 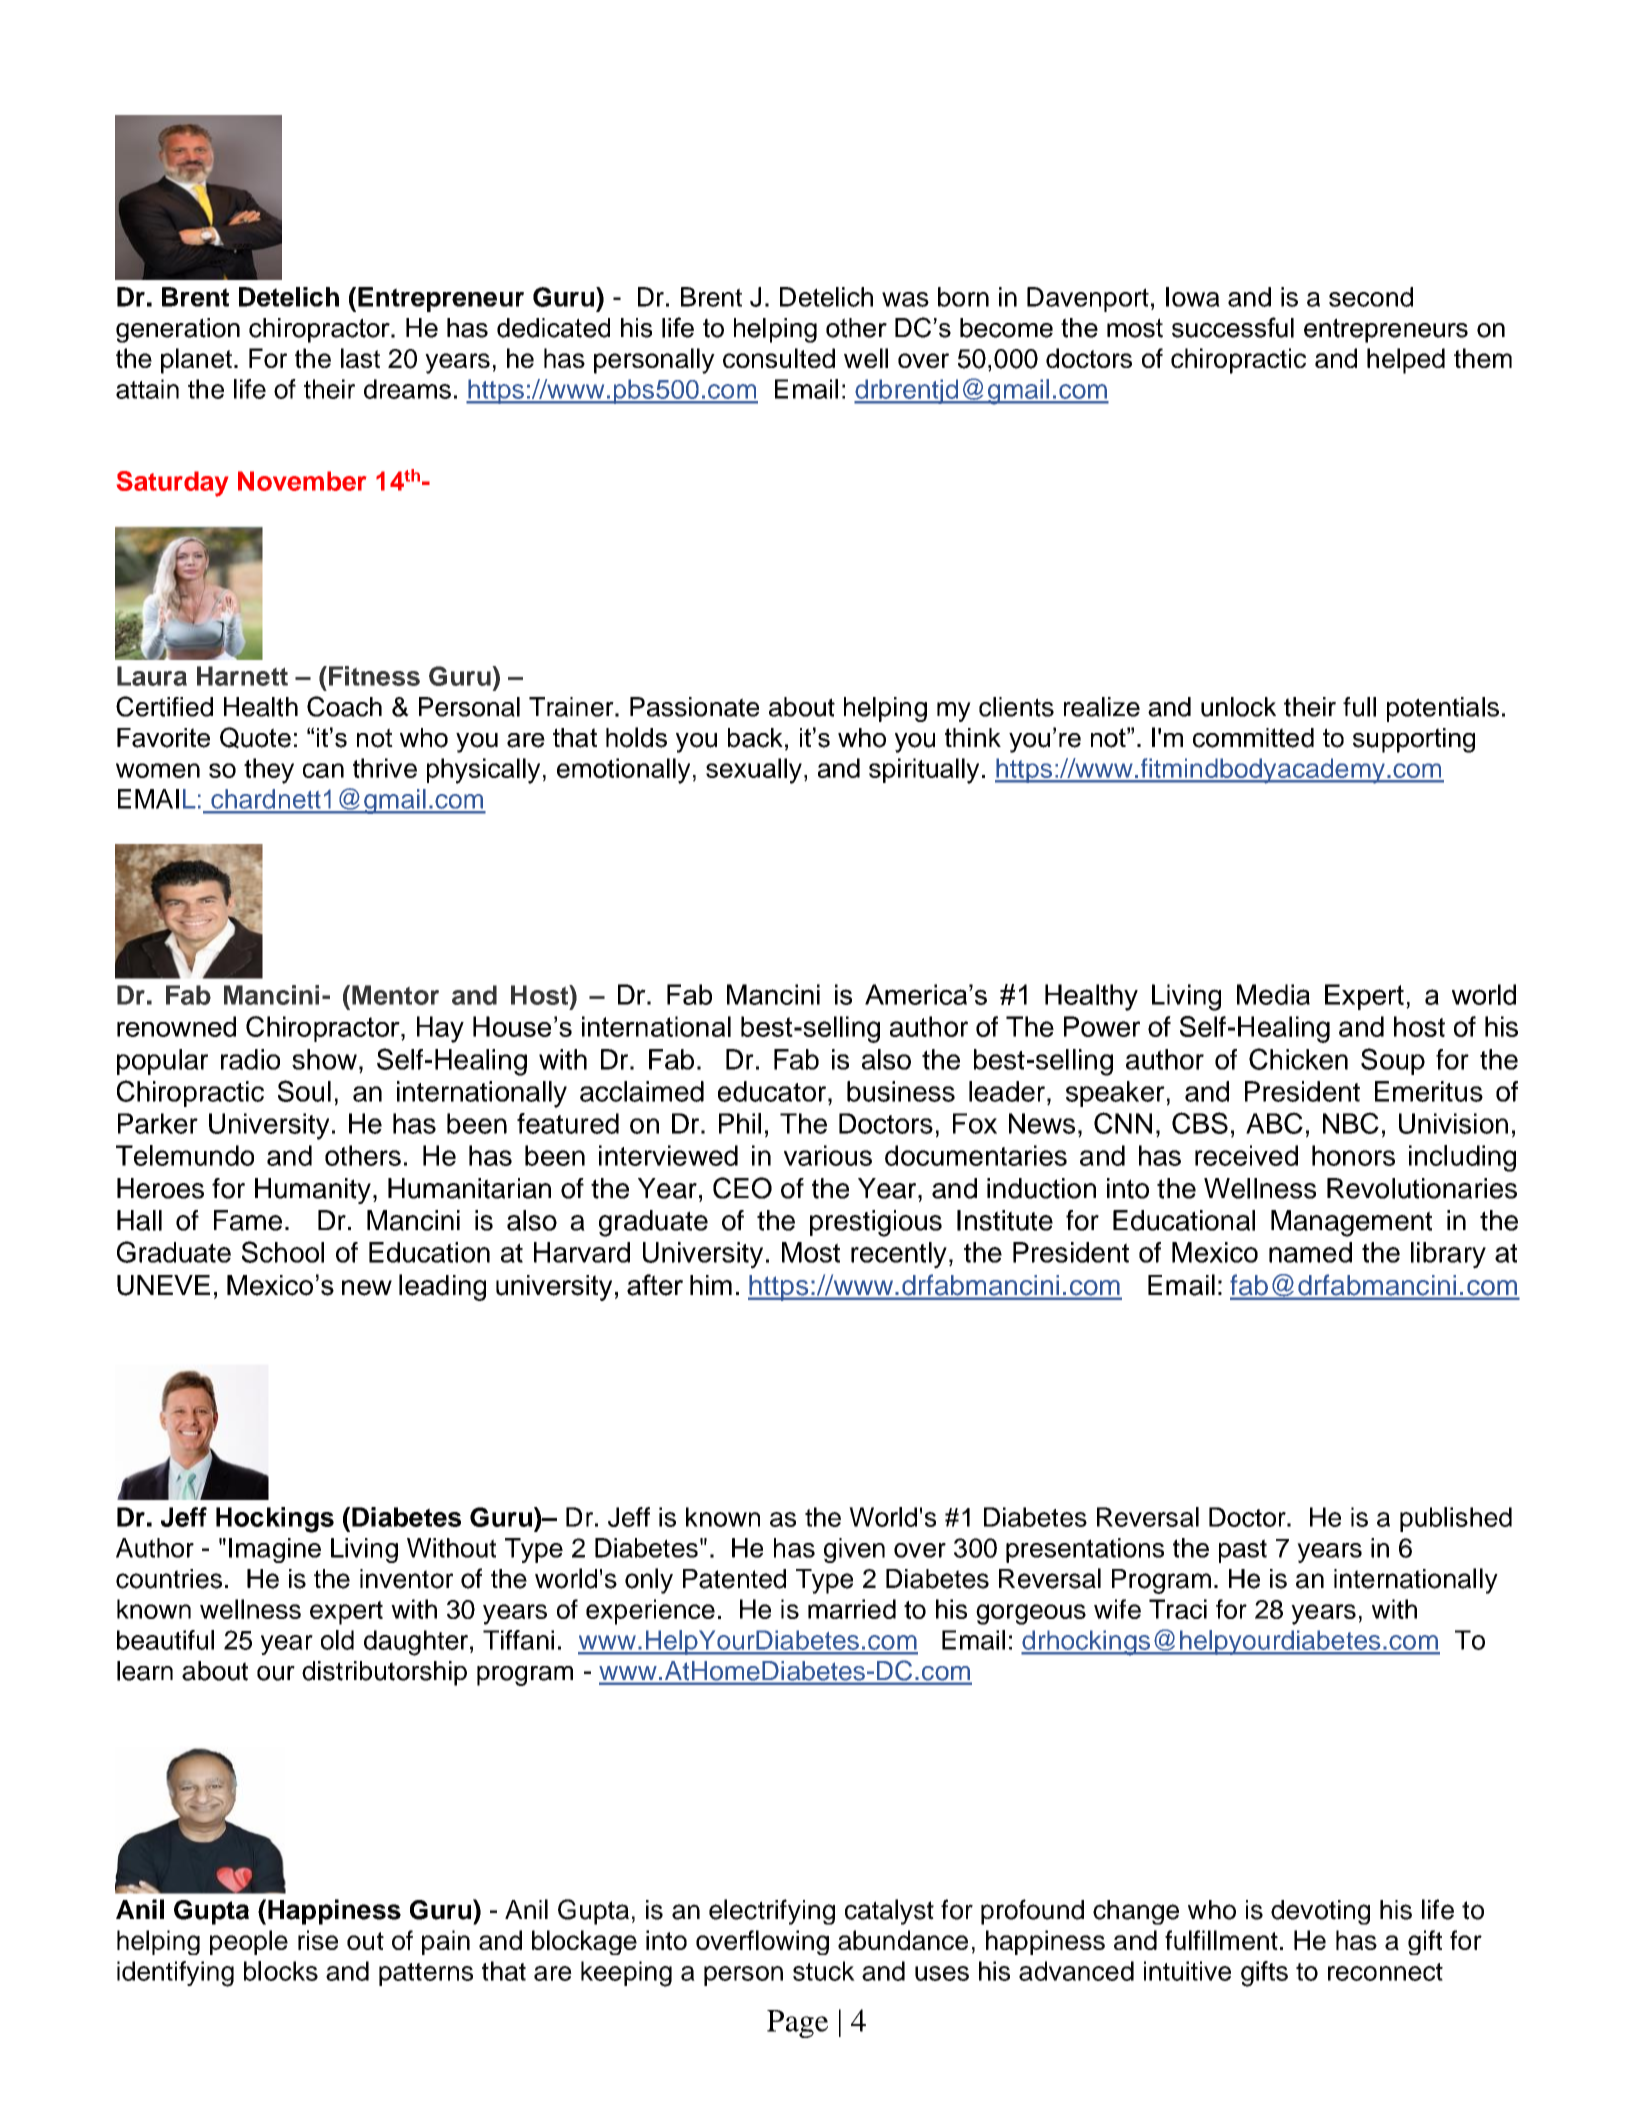 What do you see at coordinates (779, 358) in the screenshot?
I see `consulted` at bounding box center [779, 358].
